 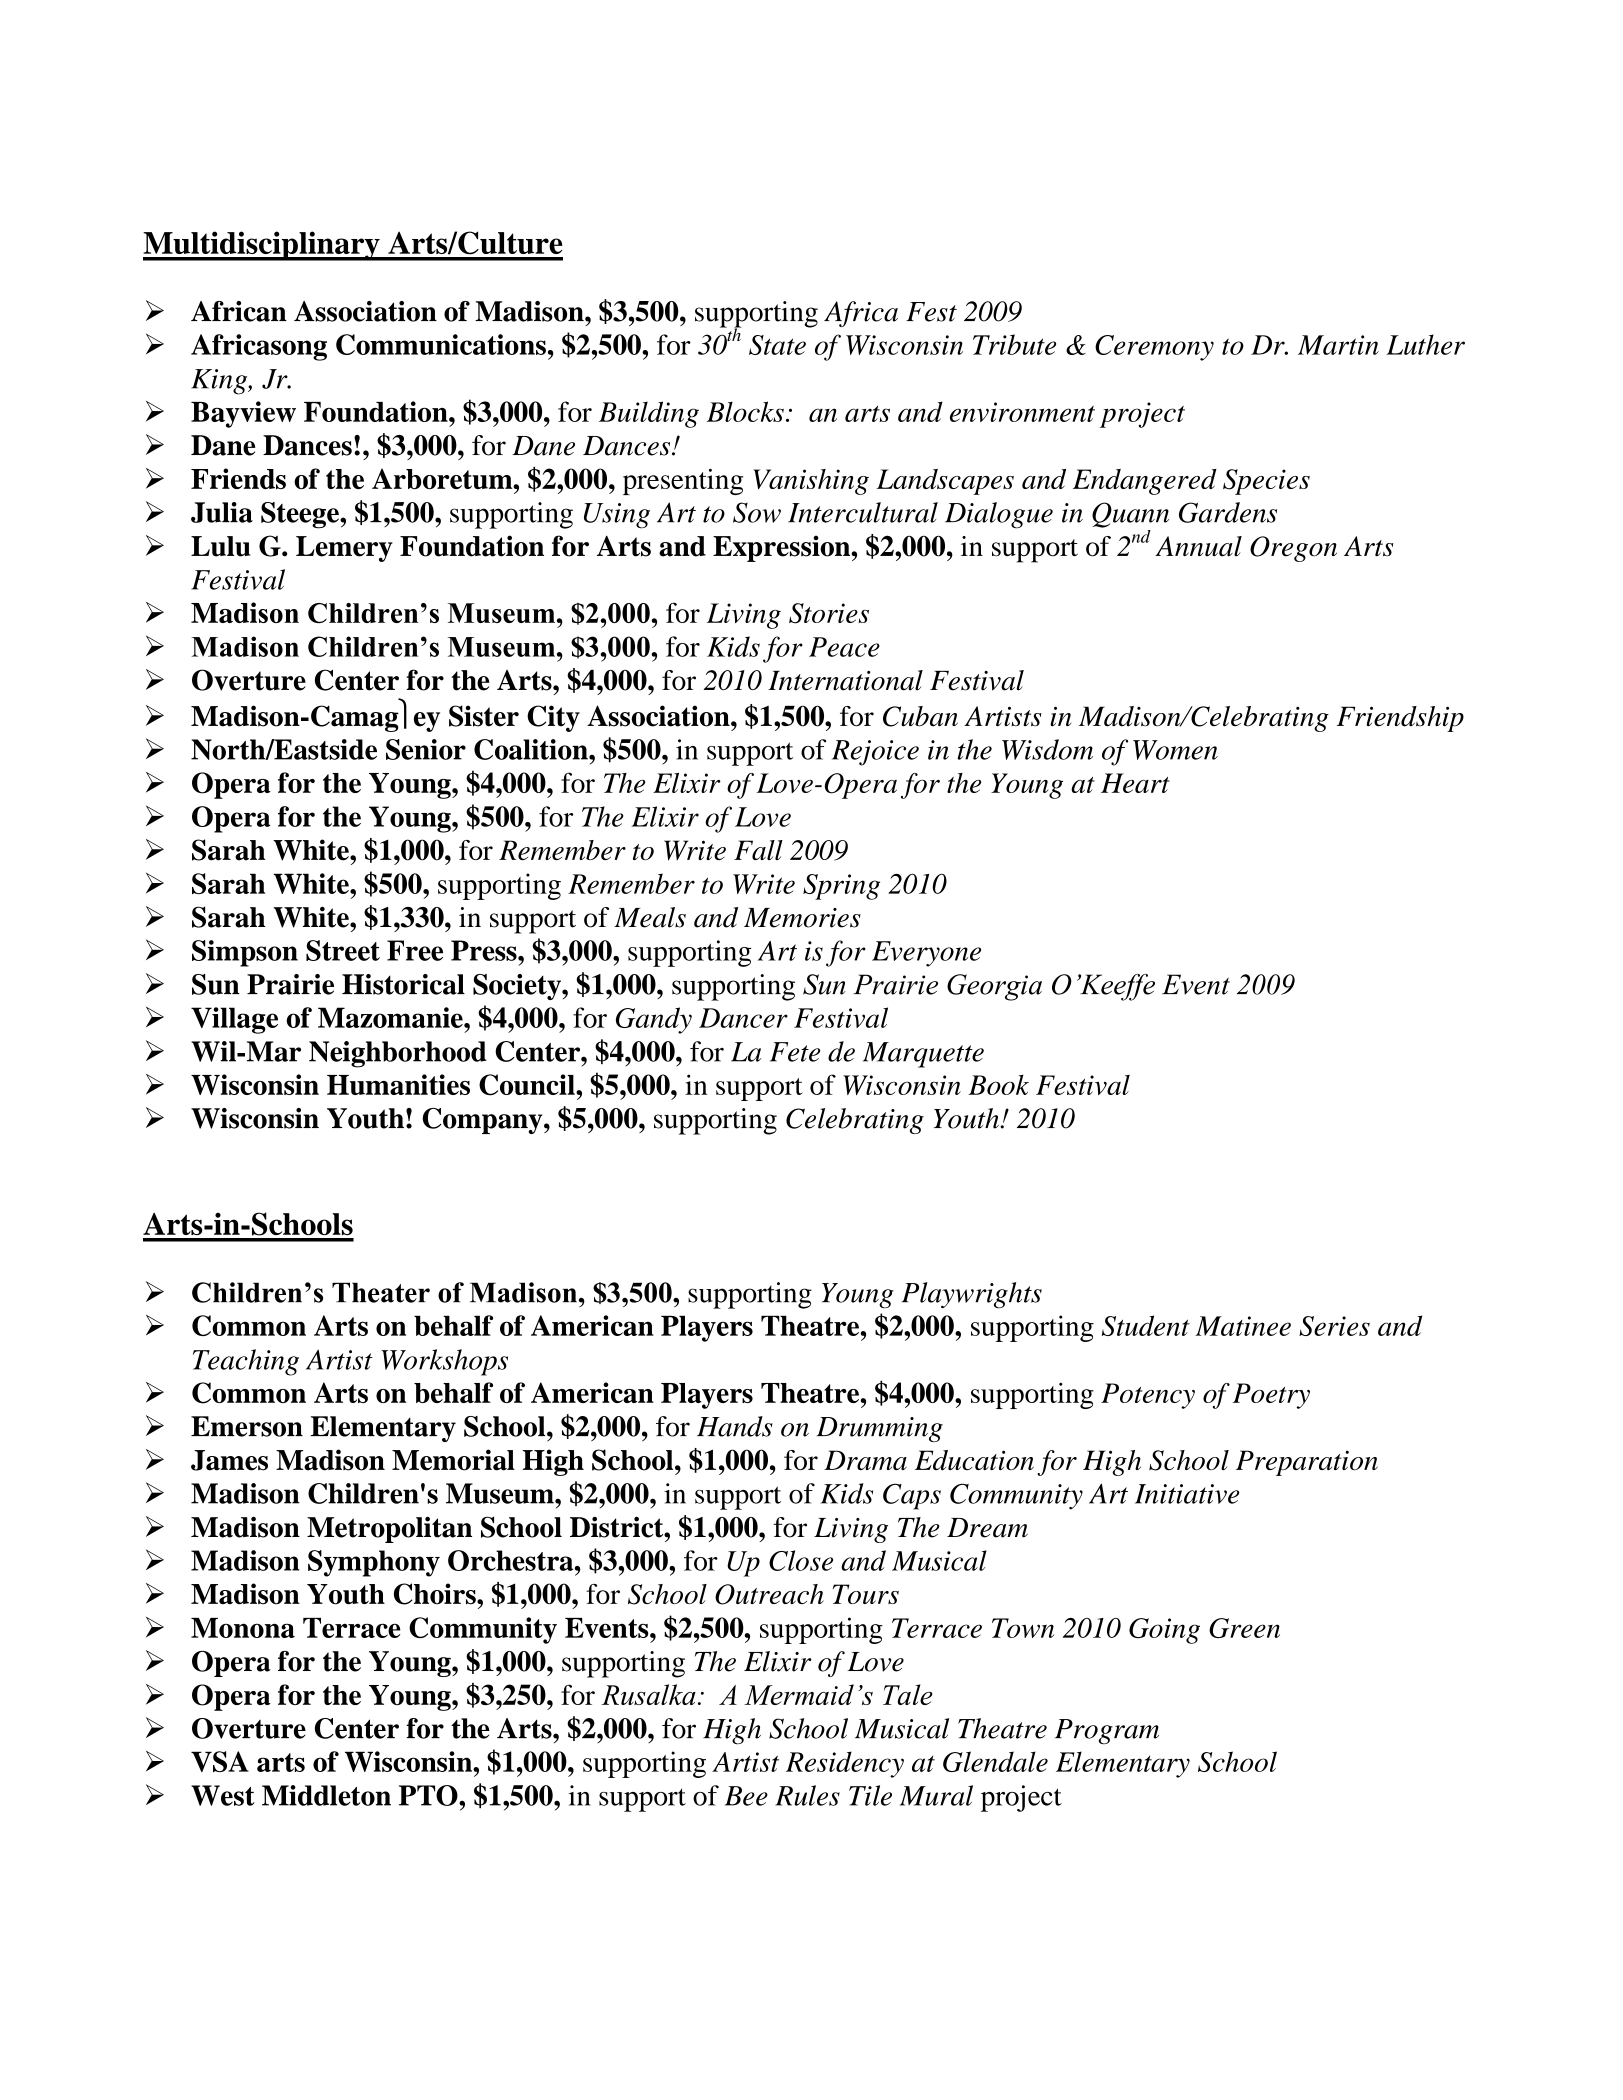 What do you see at coordinates (426, 749) in the image?
I see `Senior` at bounding box center [426, 749].
